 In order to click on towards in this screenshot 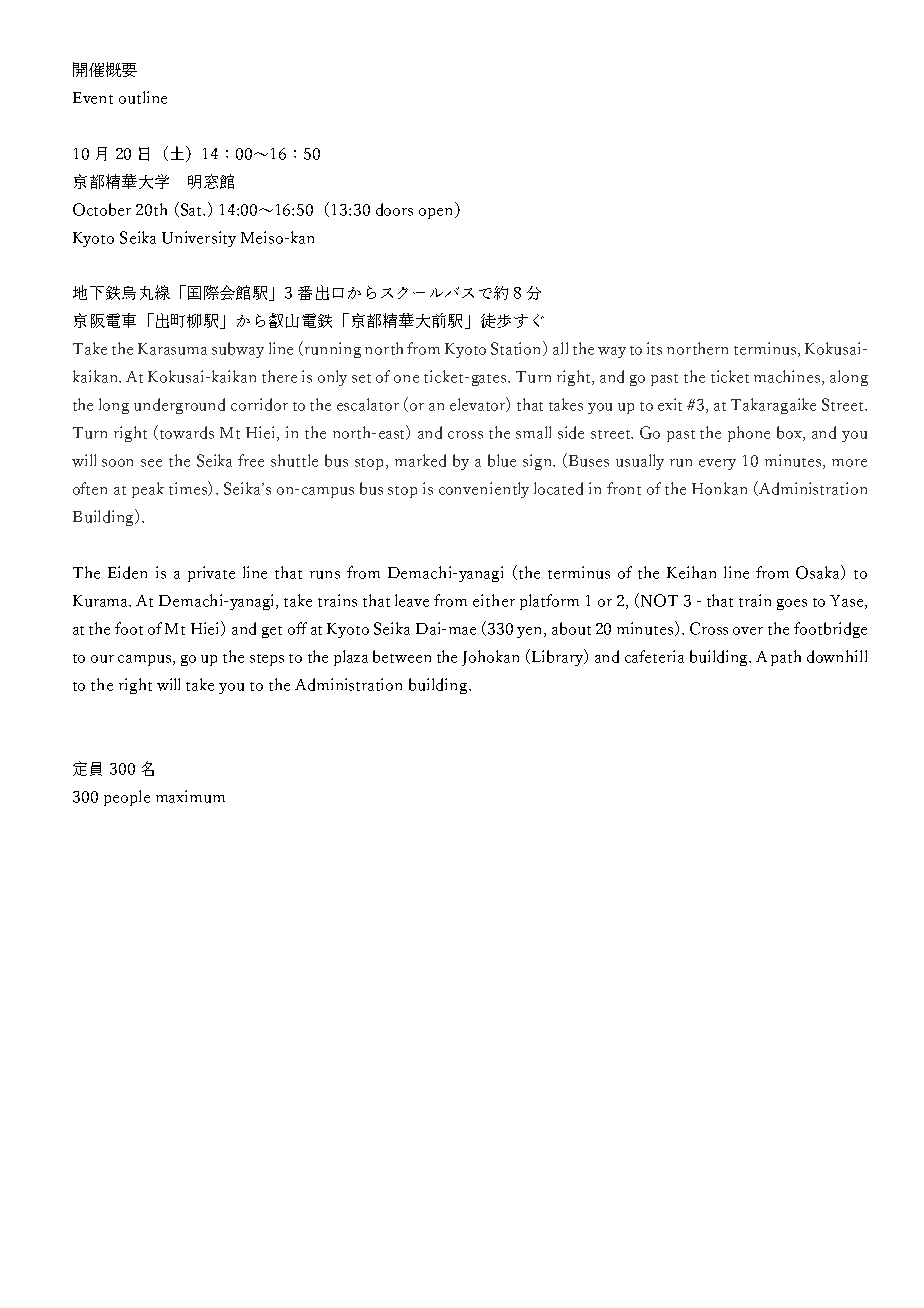, I will do `click(187, 432)`.
